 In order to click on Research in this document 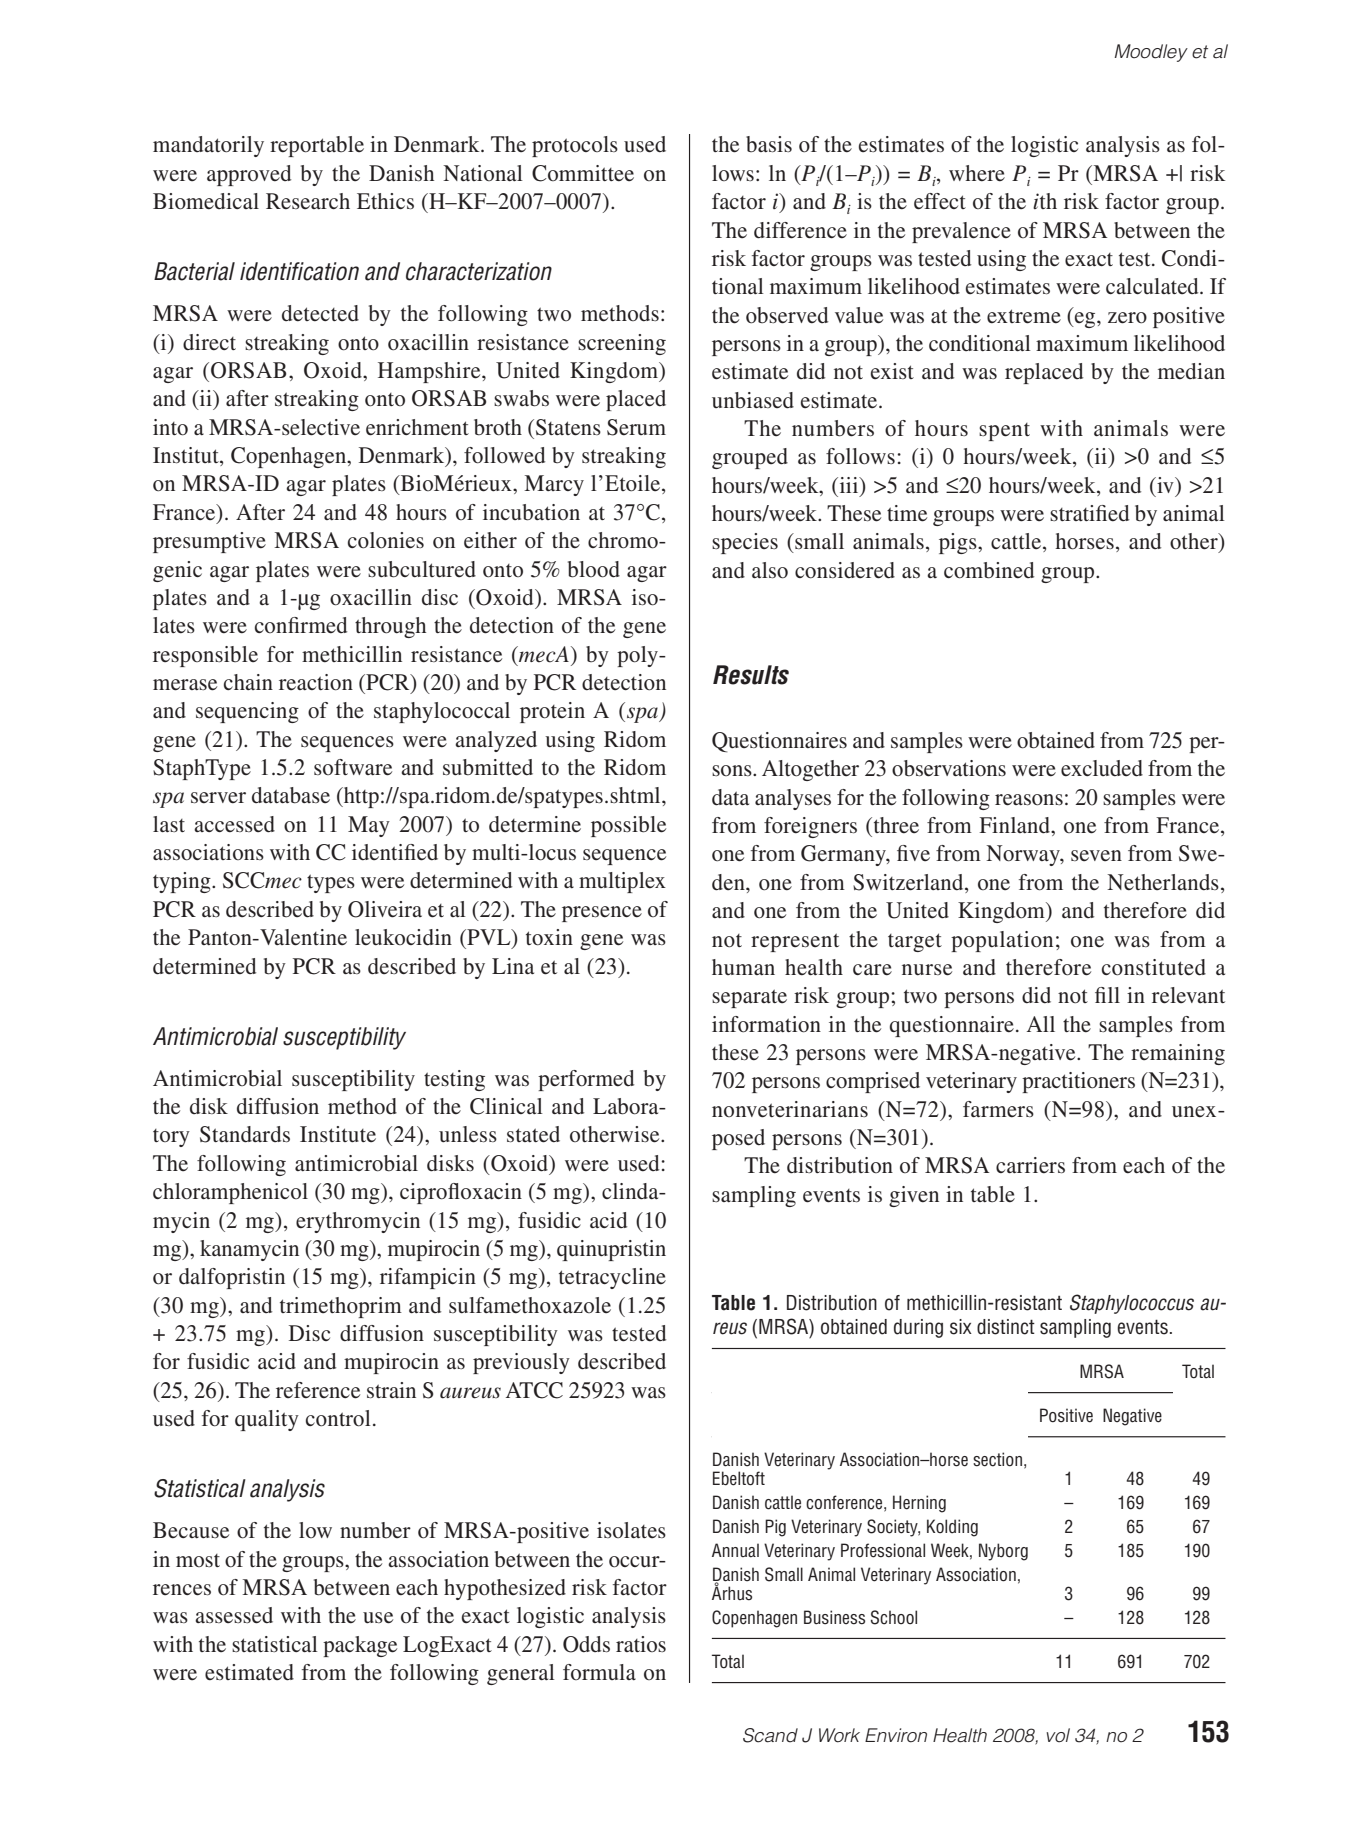, I will do `click(308, 201)`.
